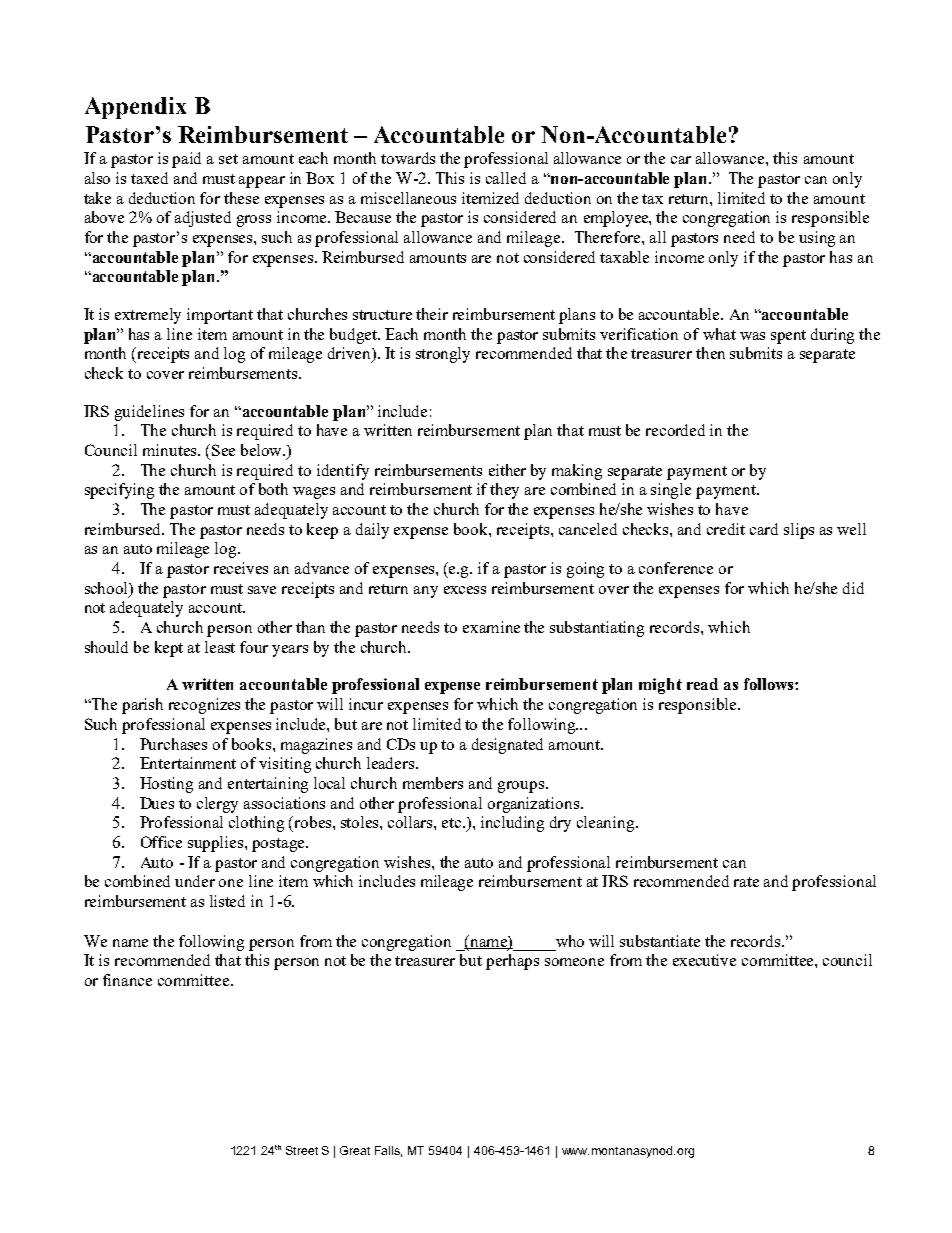 This screenshot has width=952, height=1233. Describe the element at coordinates (817, 239) in the screenshot. I see `using` at that location.
